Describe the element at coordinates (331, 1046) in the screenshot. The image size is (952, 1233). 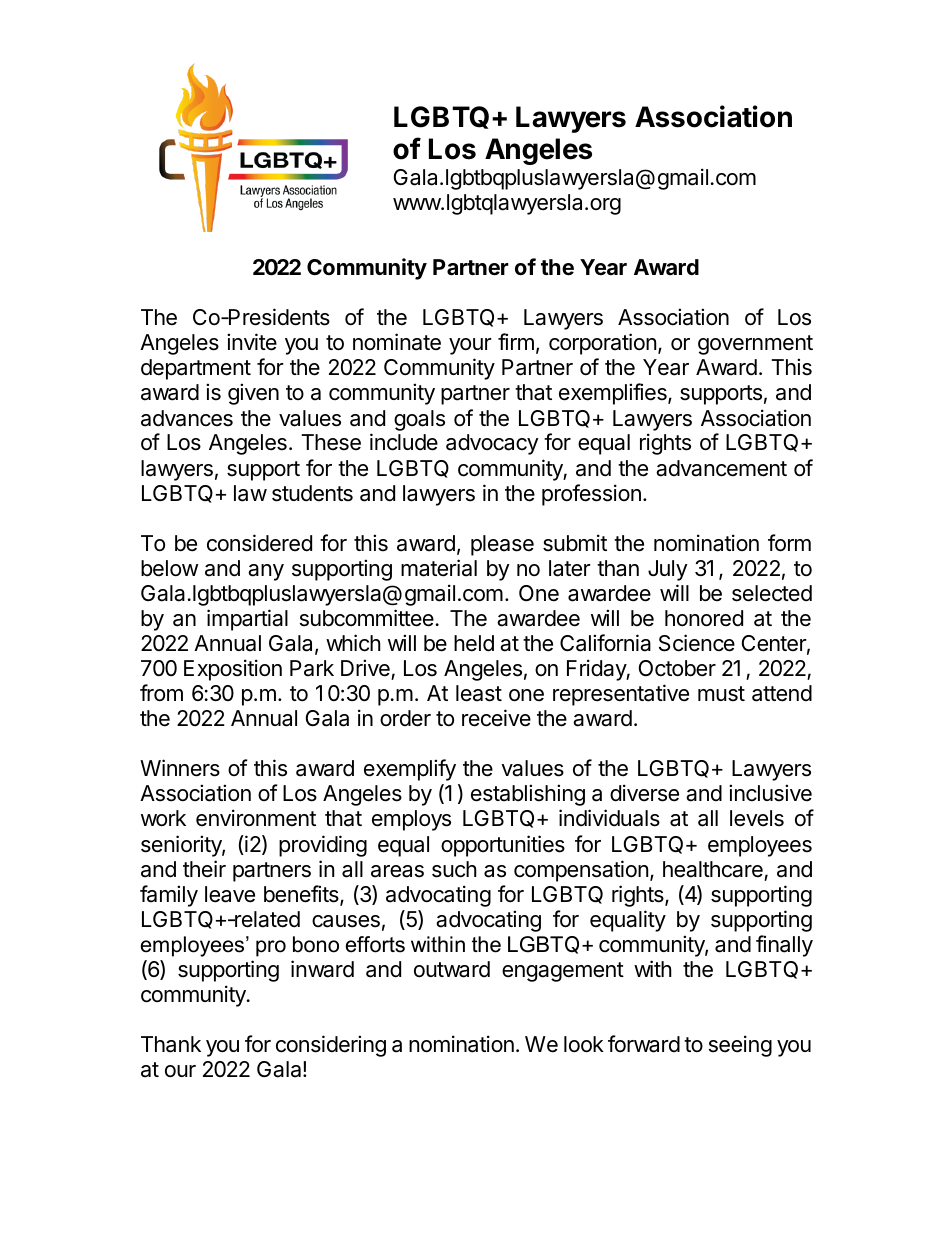
I see `considering` at that location.
